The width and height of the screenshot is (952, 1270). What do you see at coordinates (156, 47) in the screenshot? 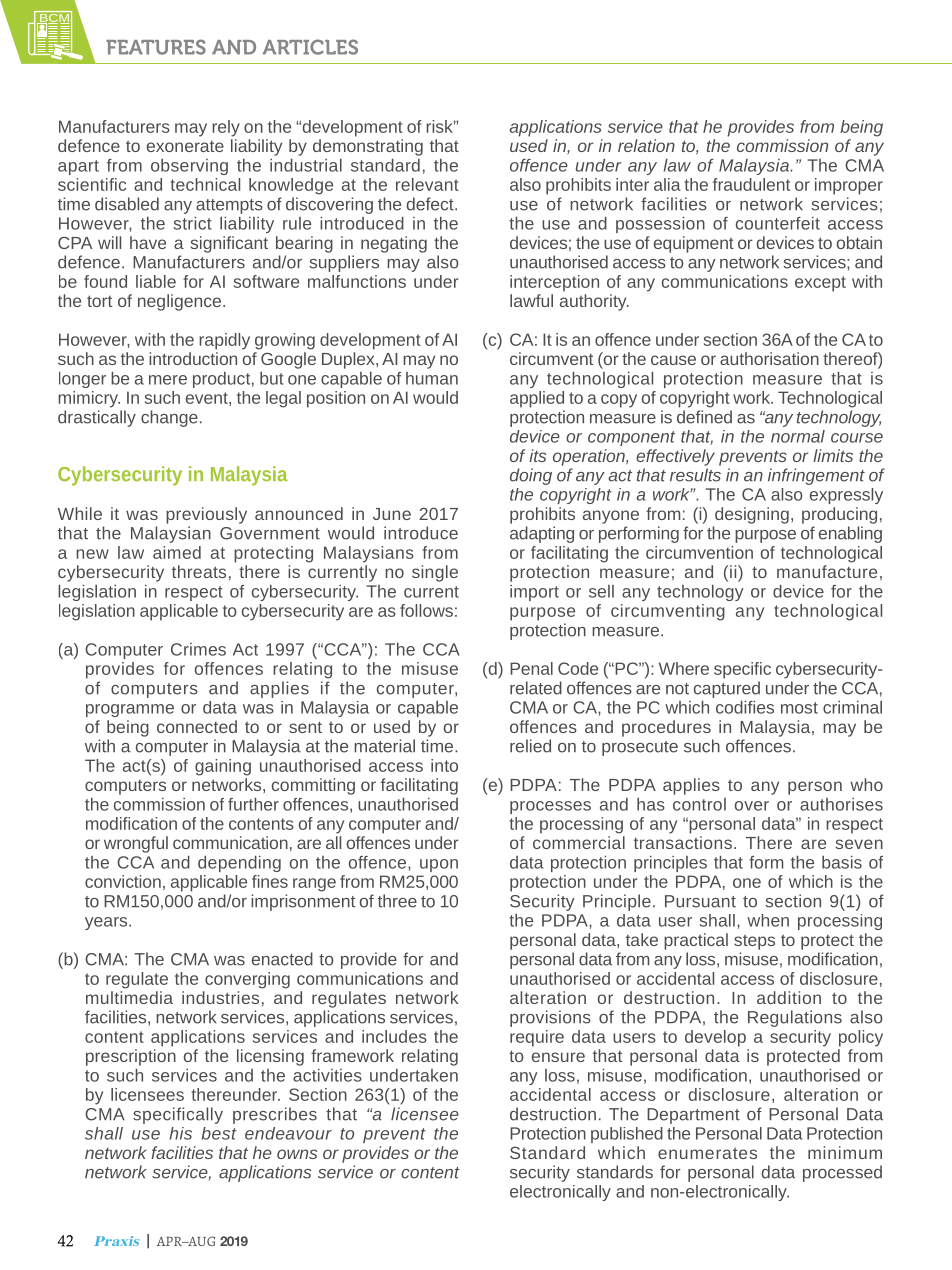
I see `FEATURES` at bounding box center [156, 47].
